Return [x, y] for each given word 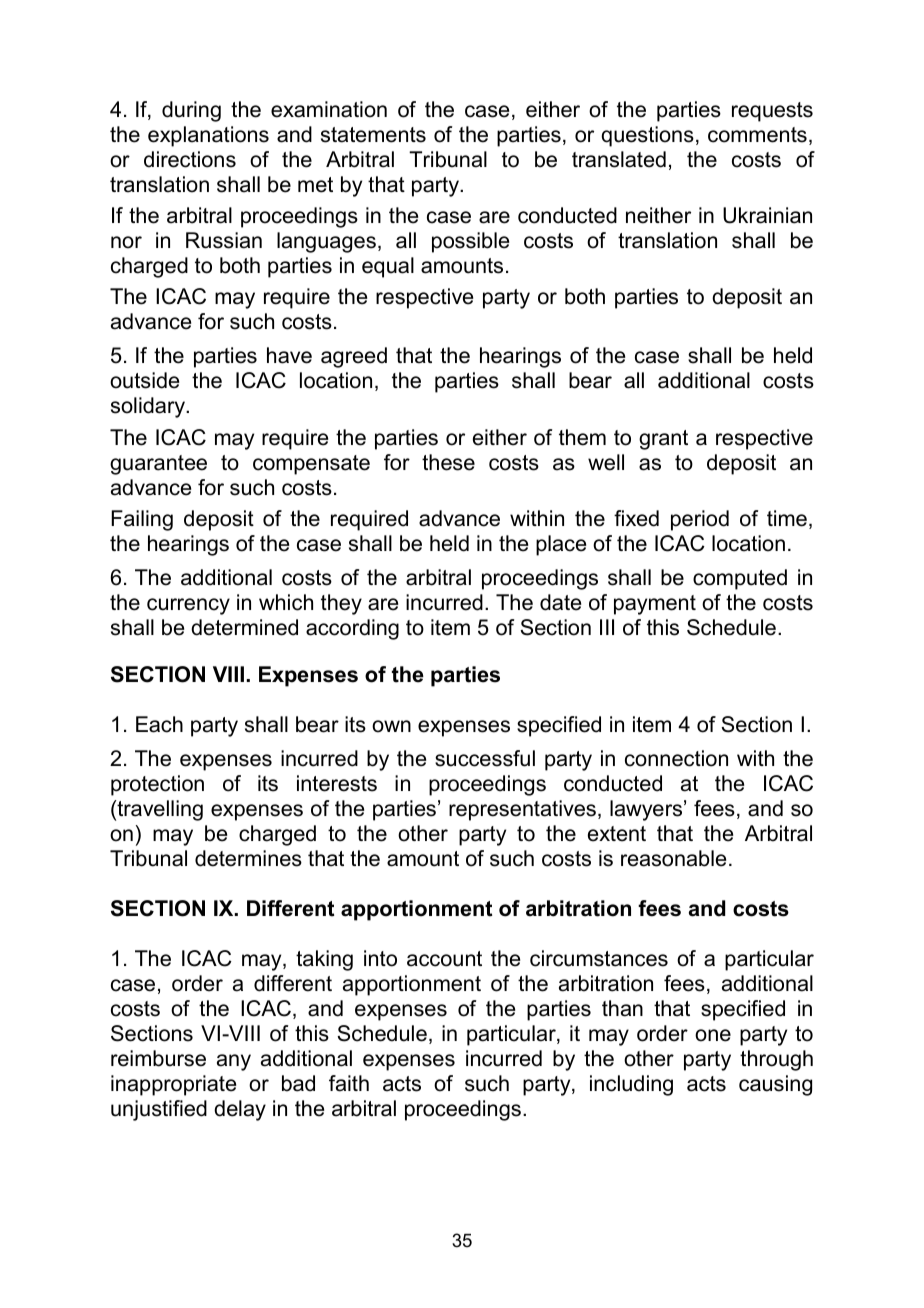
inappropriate [173, 1085]
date [560, 602]
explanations [208, 136]
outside [144, 380]
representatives [522, 810]
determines [248, 858]
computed [740, 579]
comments [757, 135]
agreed [354, 357]
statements [373, 135]
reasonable [673, 858]
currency [188, 606]
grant [663, 440]
